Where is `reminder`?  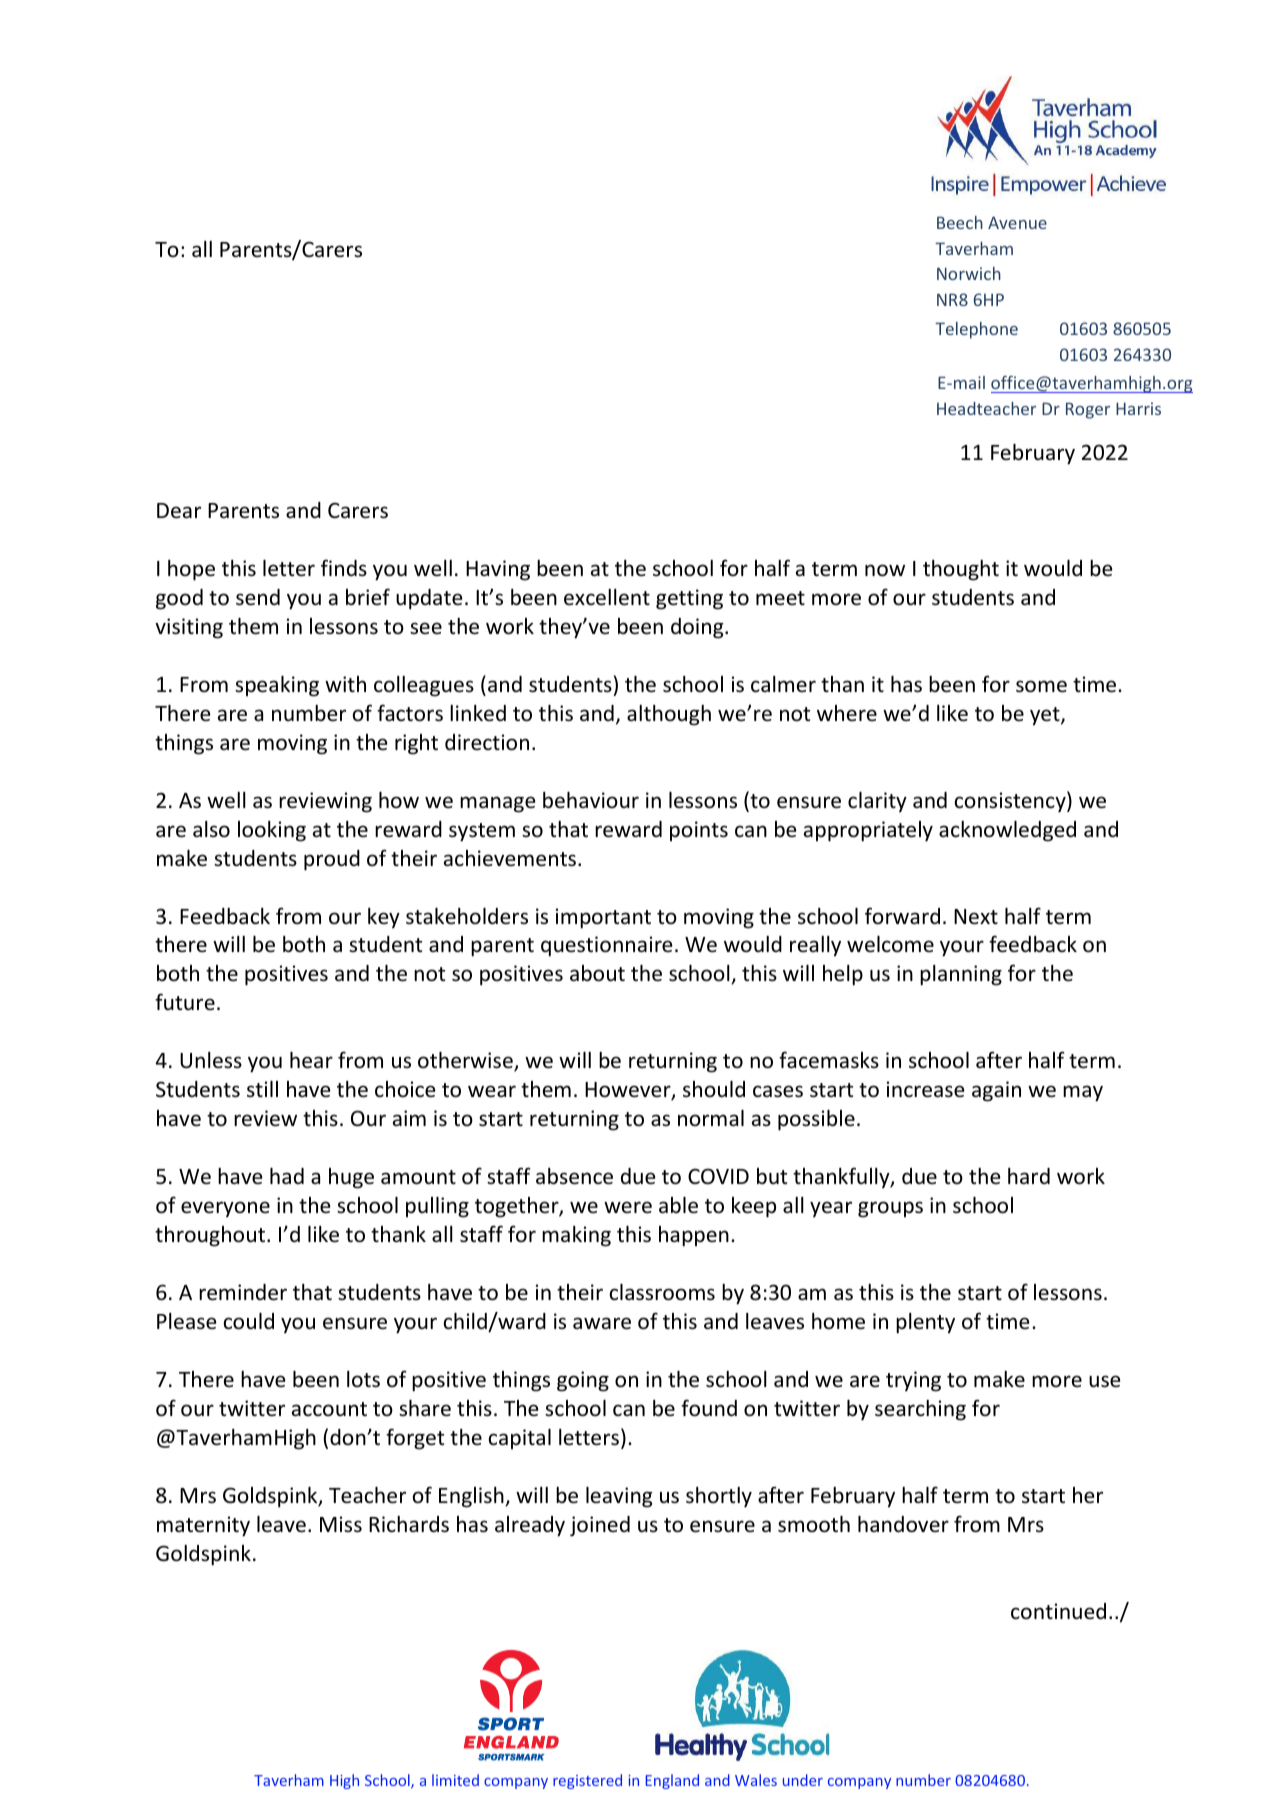
reminder is located at coordinates (243, 1292).
